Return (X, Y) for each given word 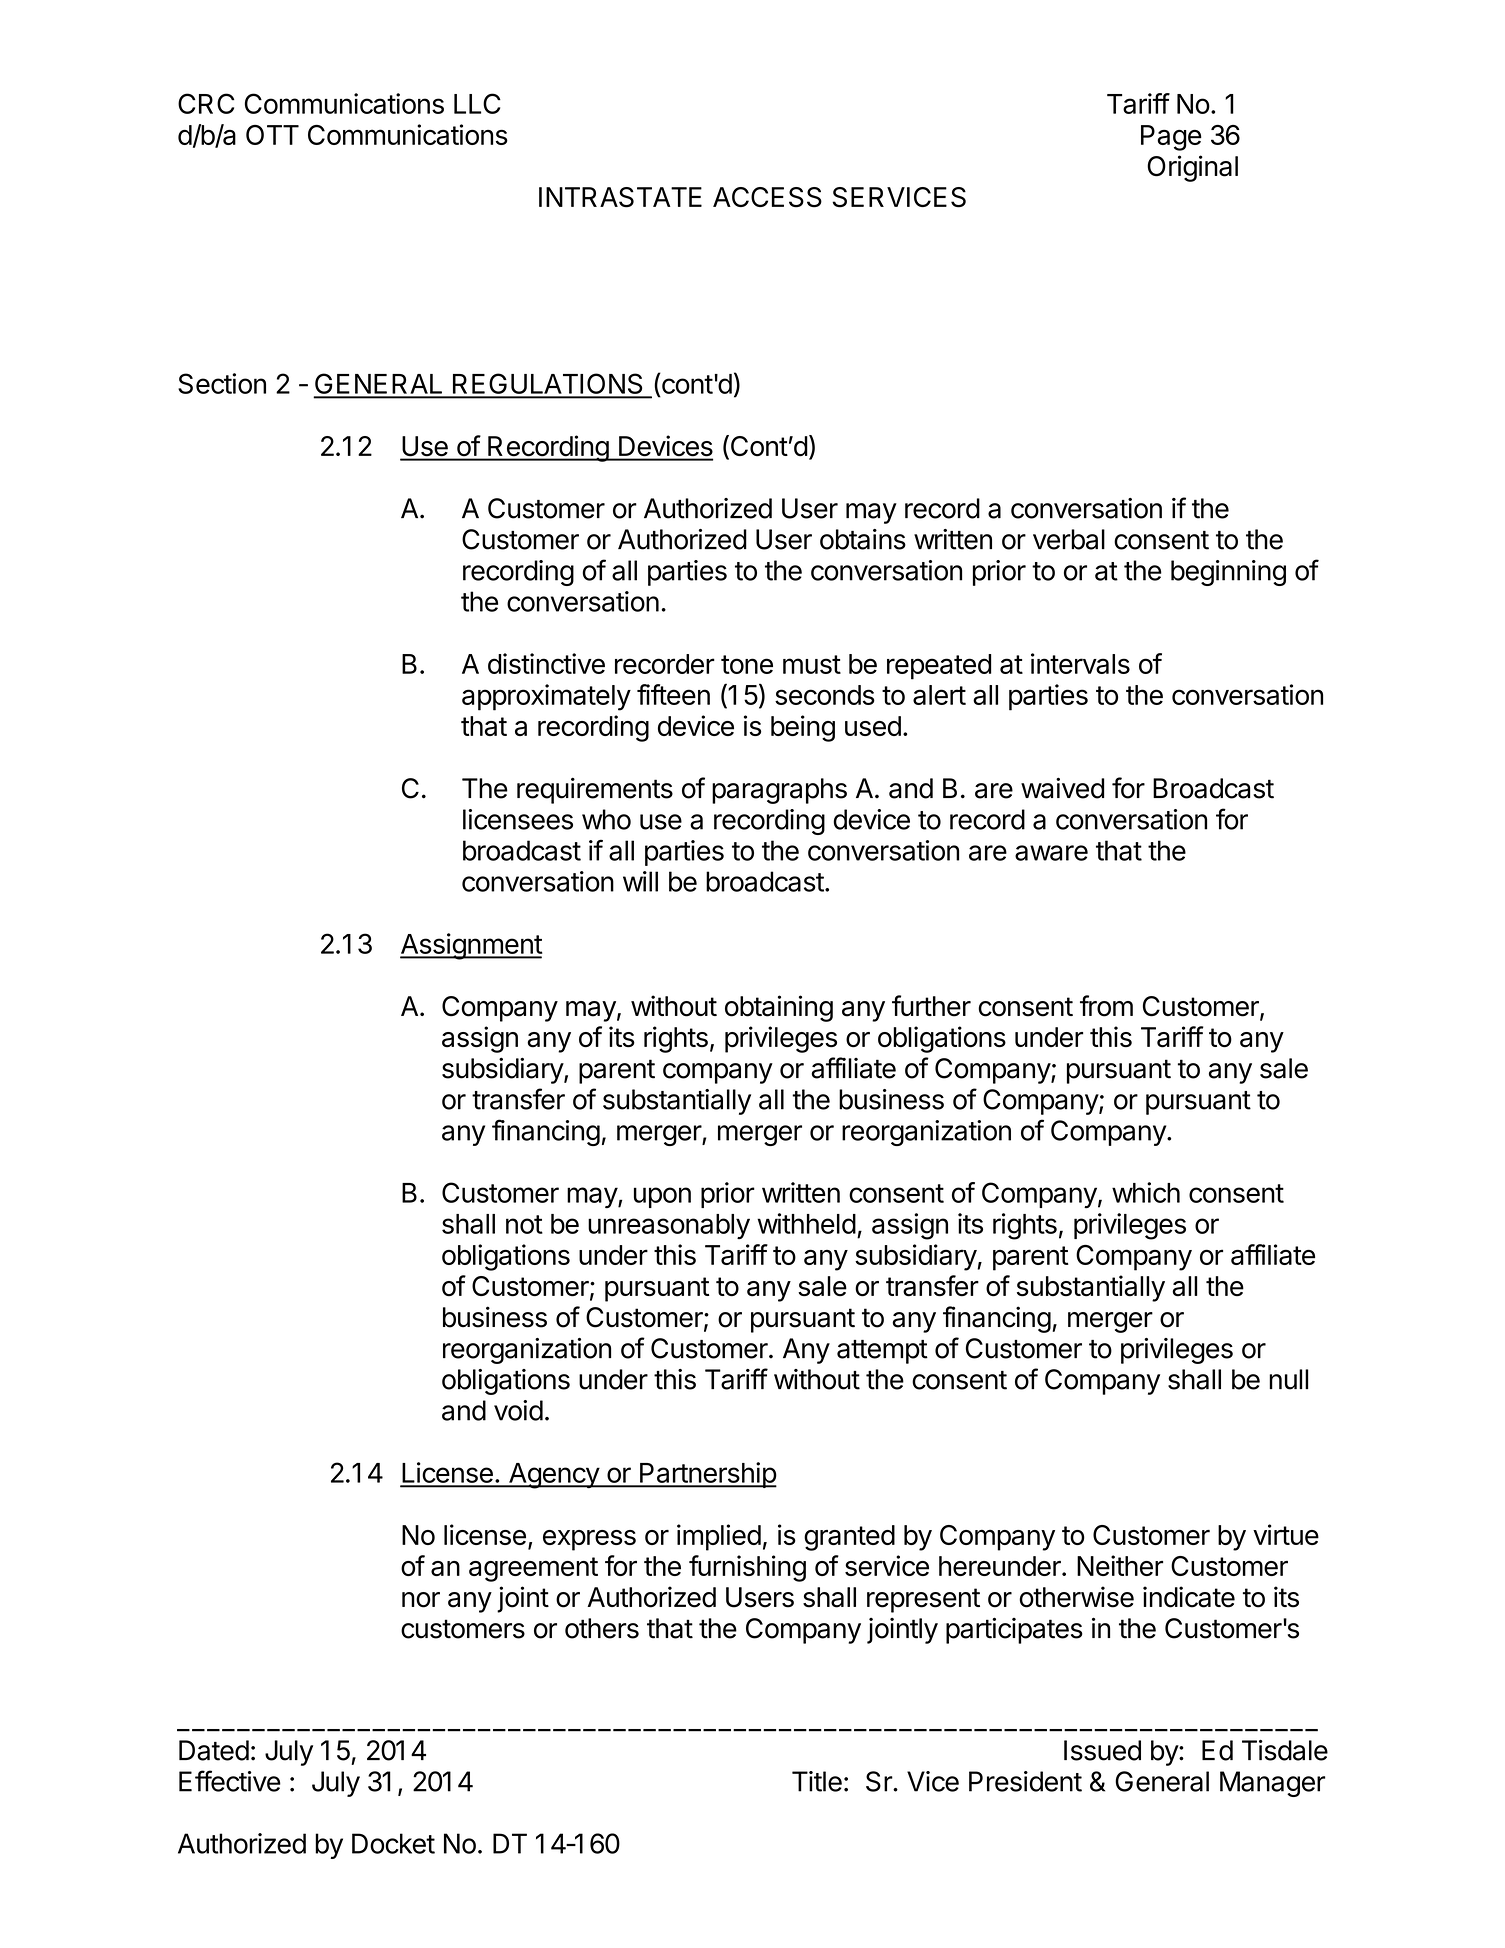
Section (222, 383)
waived (1062, 788)
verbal (1069, 539)
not (524, 1224)
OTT (272, 135)
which (1146, 1192)
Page (1171, 138)
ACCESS (767, 197)
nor (421, 1600)
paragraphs (779, 791)
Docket (393, 1843)
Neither (1120, 1565)
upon (662, 1197)
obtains (863, 539)
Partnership (707, 1475)
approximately (546, 697)
